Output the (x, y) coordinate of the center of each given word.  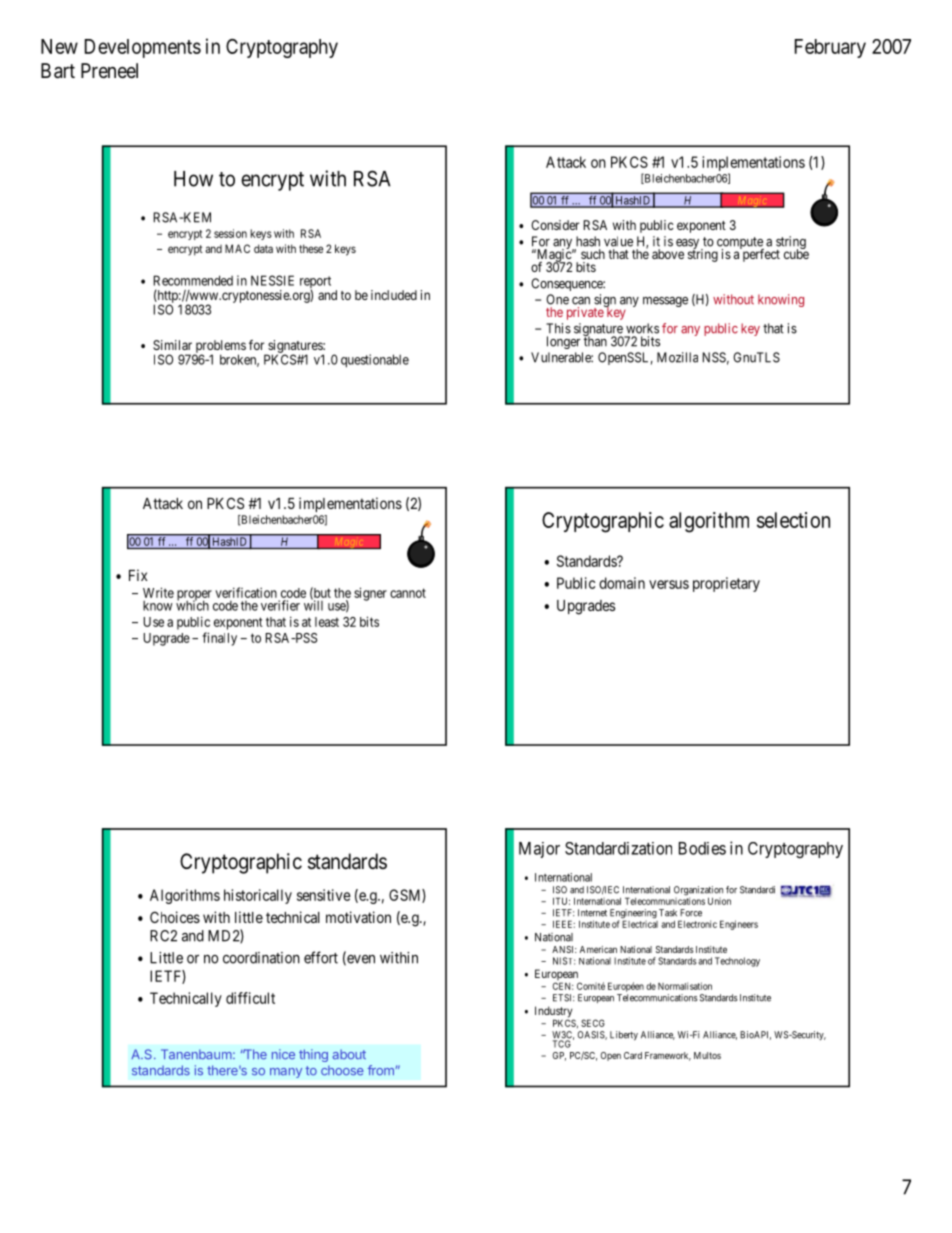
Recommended (193, 280)
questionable (375, 361)
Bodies (702, 848)
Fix (138, 575)
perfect (760, 254)
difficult (250, 998)
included (394, 295)
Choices (175, 917)
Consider (555, 225)
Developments (143, 48)
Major (539, 850)
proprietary (726, 584)
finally (219, 639)
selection (793, 520)
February (830, 48)
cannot (408, 593)
